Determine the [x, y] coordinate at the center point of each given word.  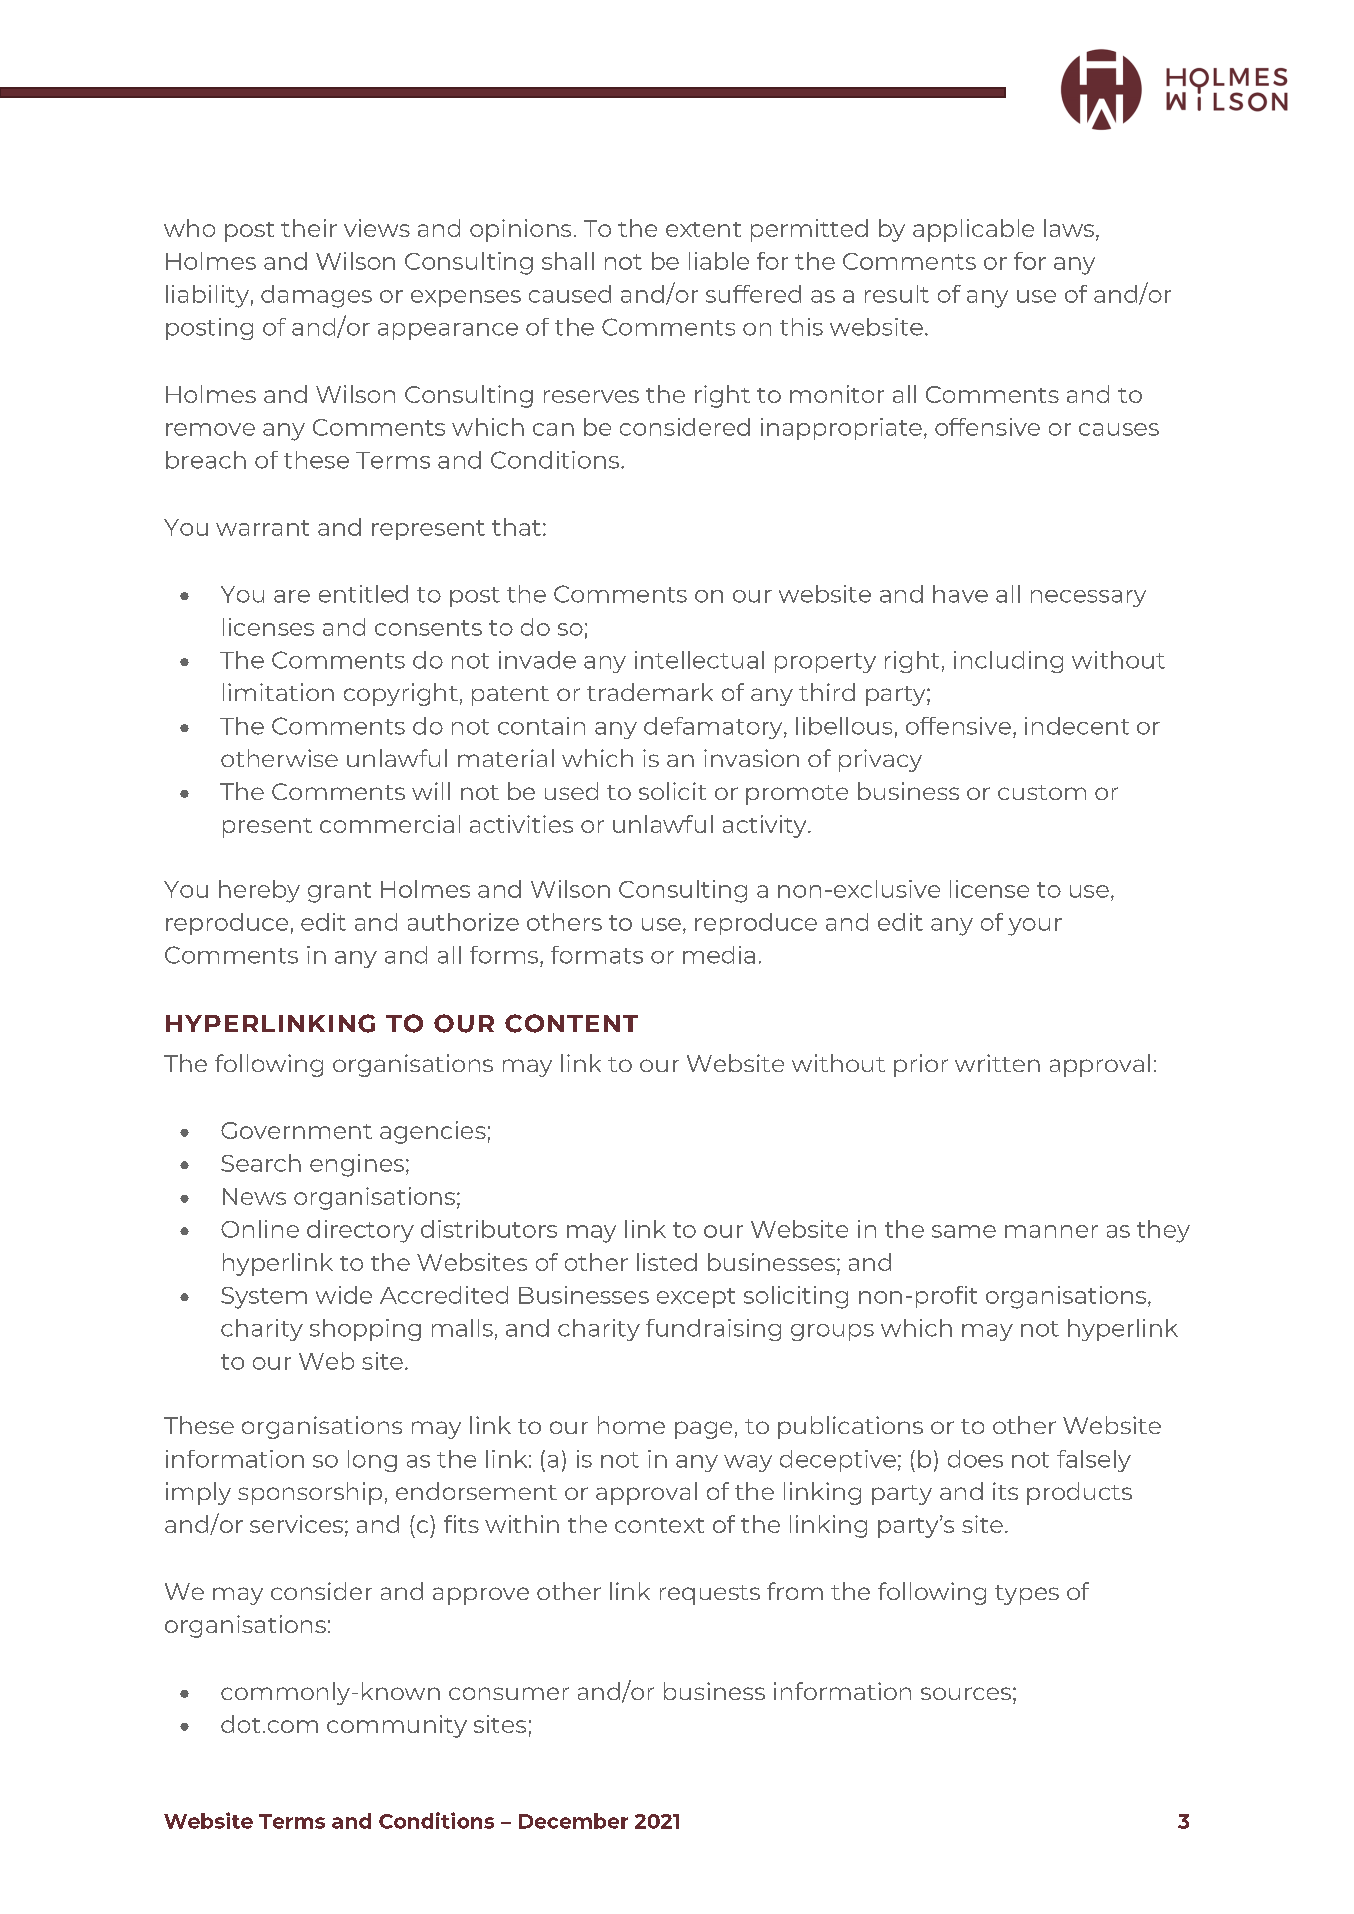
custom [1042, 792]
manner [1051, 1231]
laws [1069, 228]
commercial [390, 824]
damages [316, 296]
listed [667, 1262]
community [397, 1726]
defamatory [714, 728]
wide [344, 1295]
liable [719, 261]
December [573, 1821]
